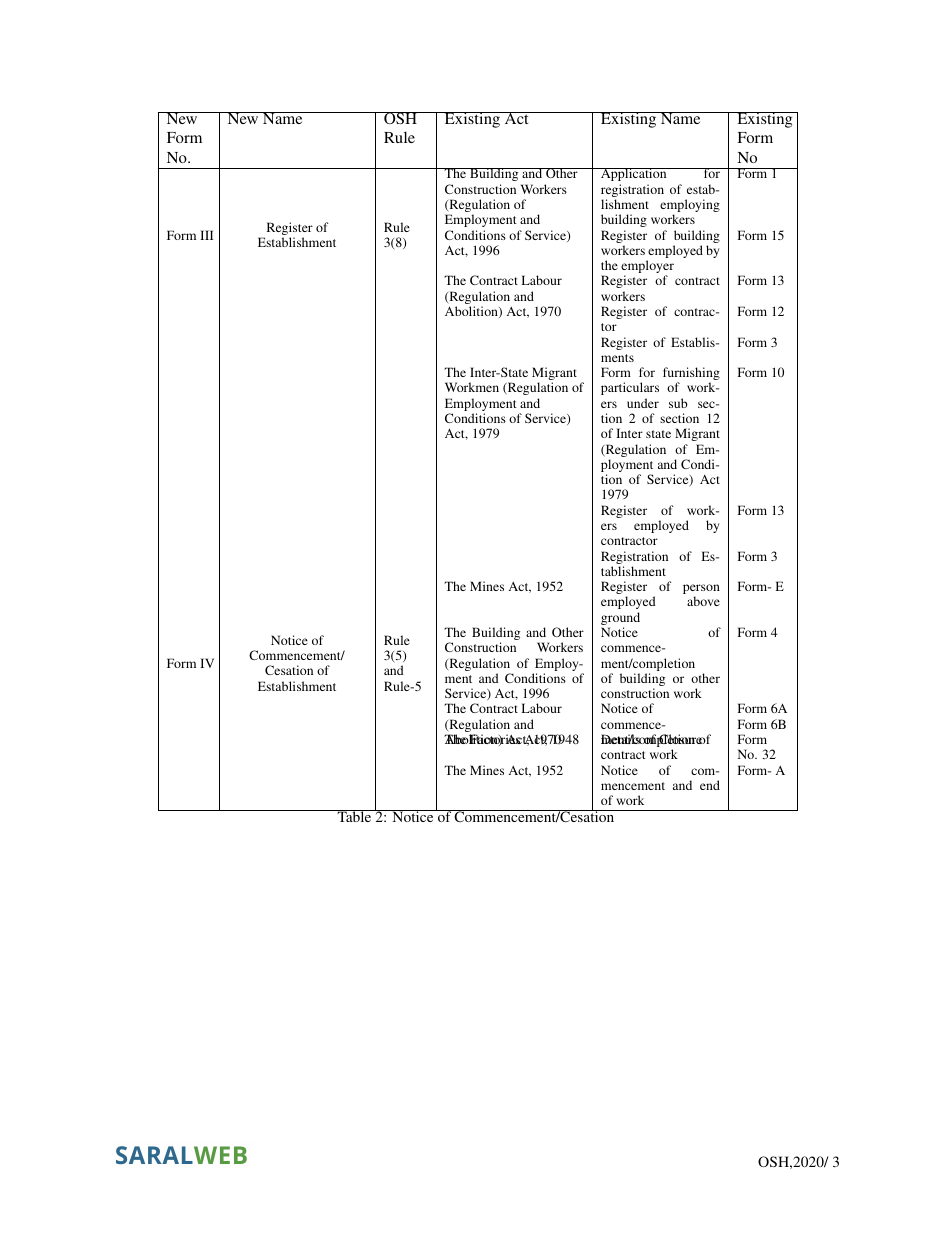 The height and width of the image is (1233, 952). Describe the element at coordinates (701, 590) in the image. I see `person` at that location.
